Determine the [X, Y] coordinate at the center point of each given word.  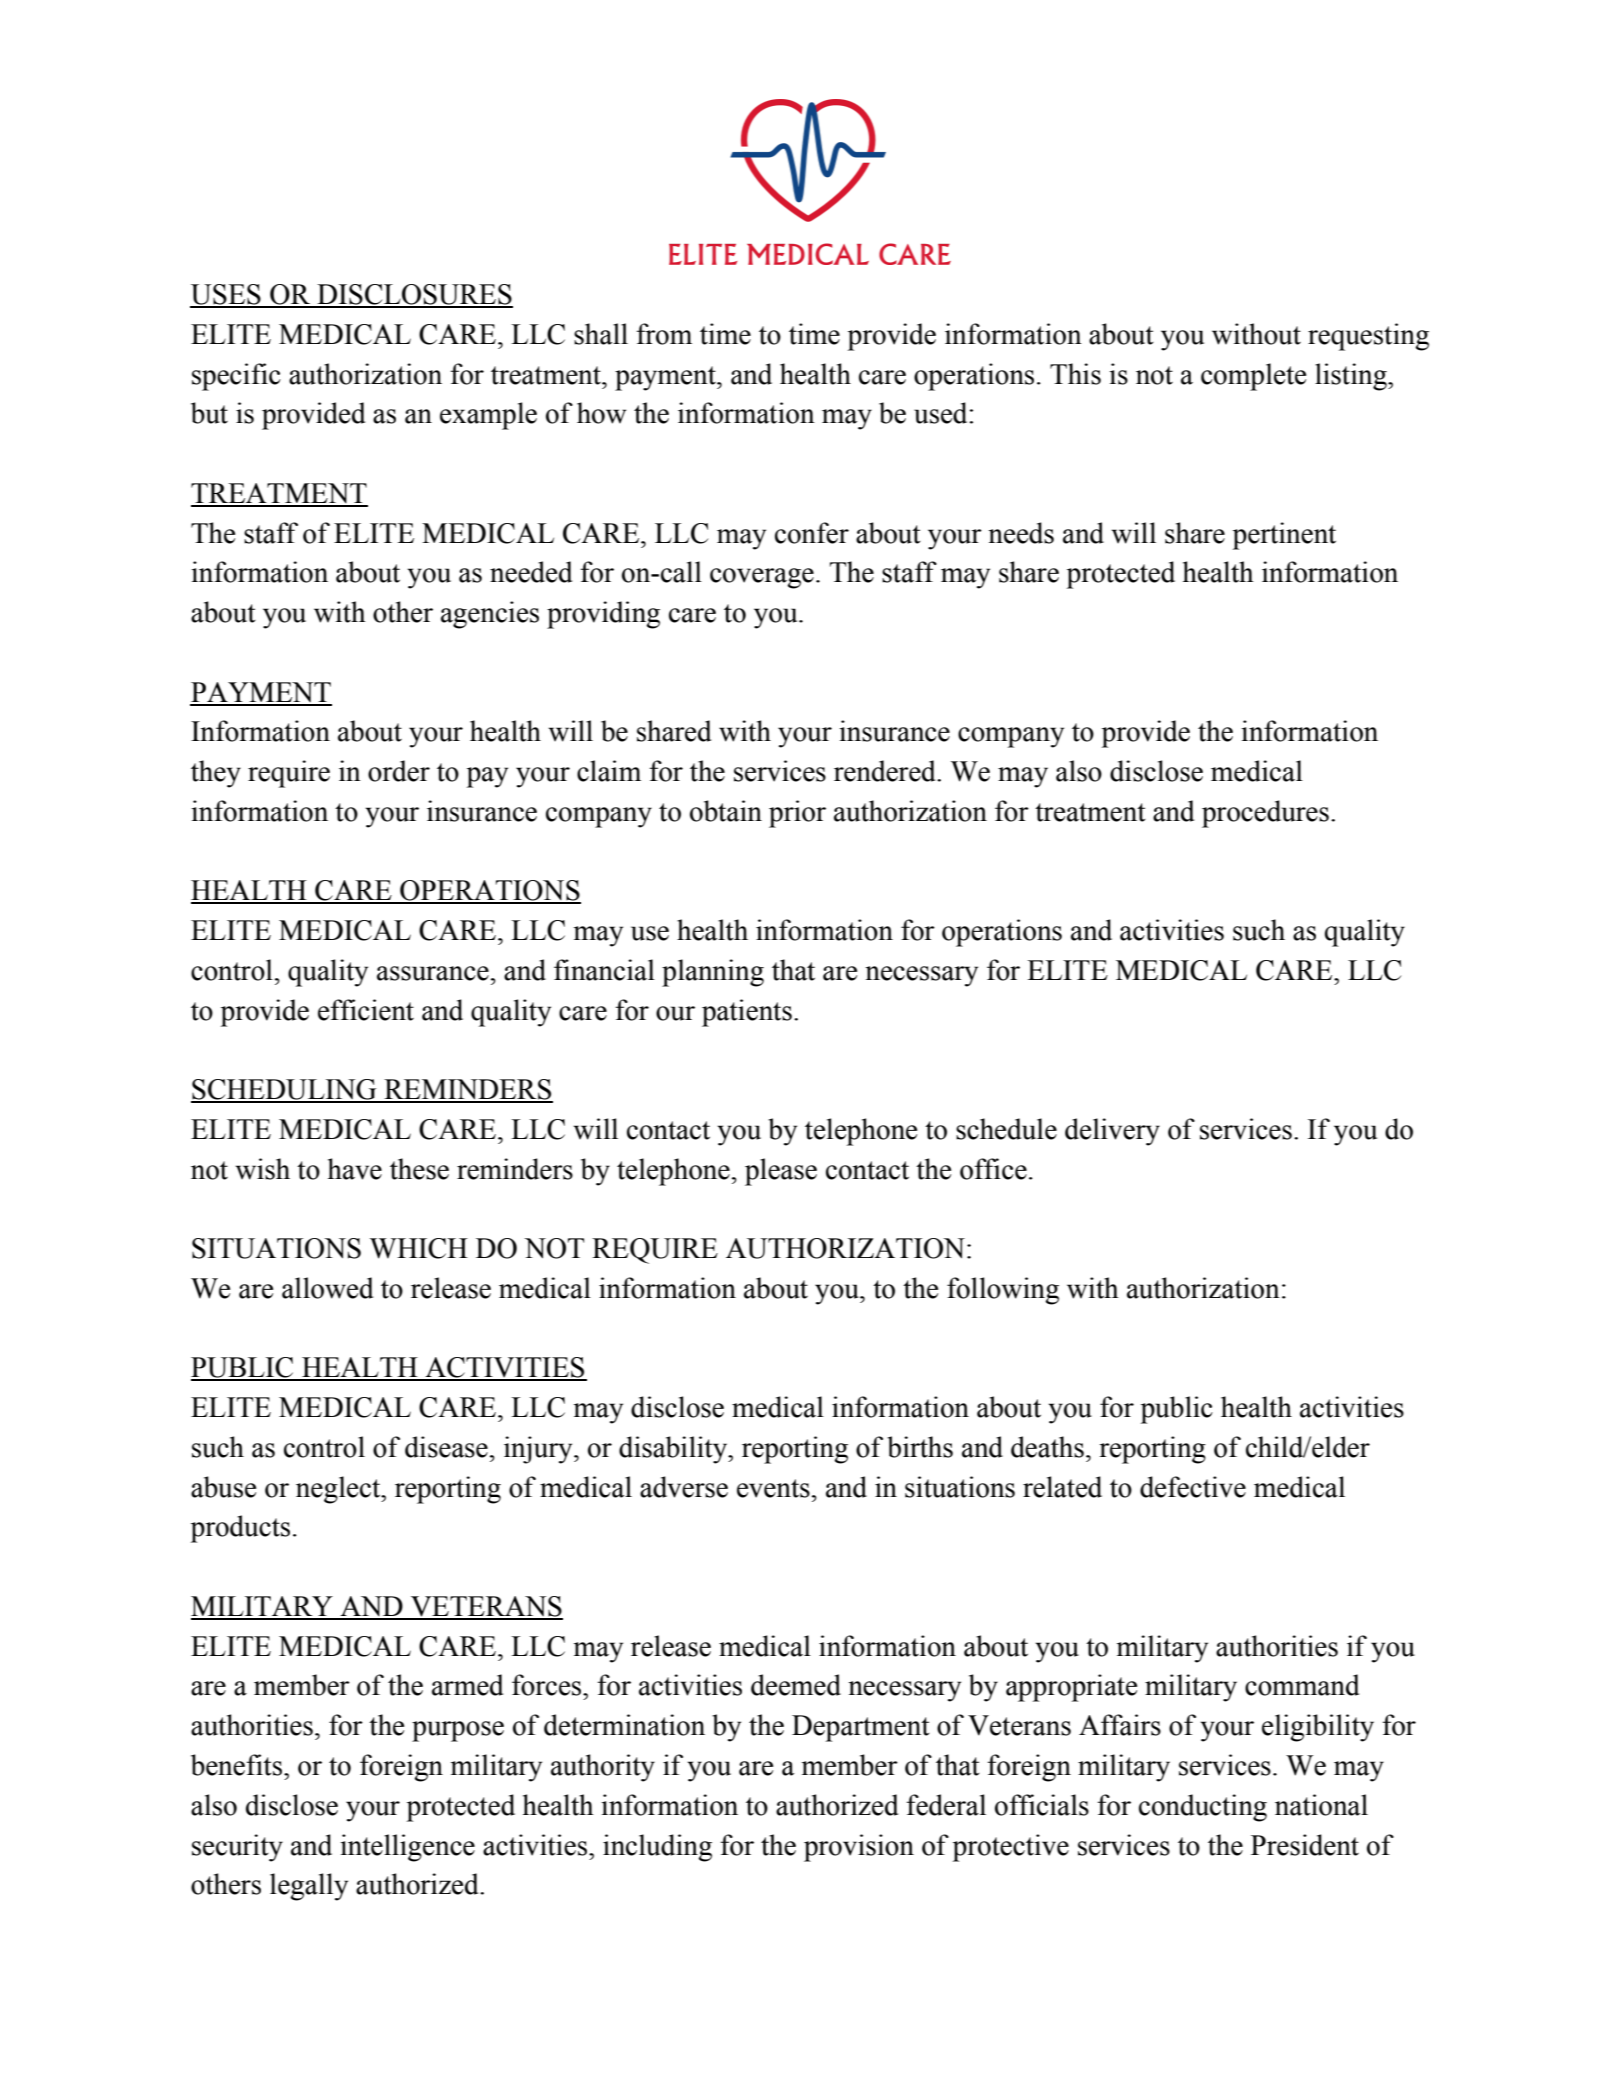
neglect [339, 1490]
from [664, 334]
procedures [1265, 814]
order [399, 771]
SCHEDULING [285, 1090]
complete [1253, 377]
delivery [1112, 1132]
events [773, 1488]
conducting [1203, 1808]
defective [1193, 1487]
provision [859, 1848]
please [781, 1172]
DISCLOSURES [414, 295]
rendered [886, 771]
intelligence [407, 1848]
